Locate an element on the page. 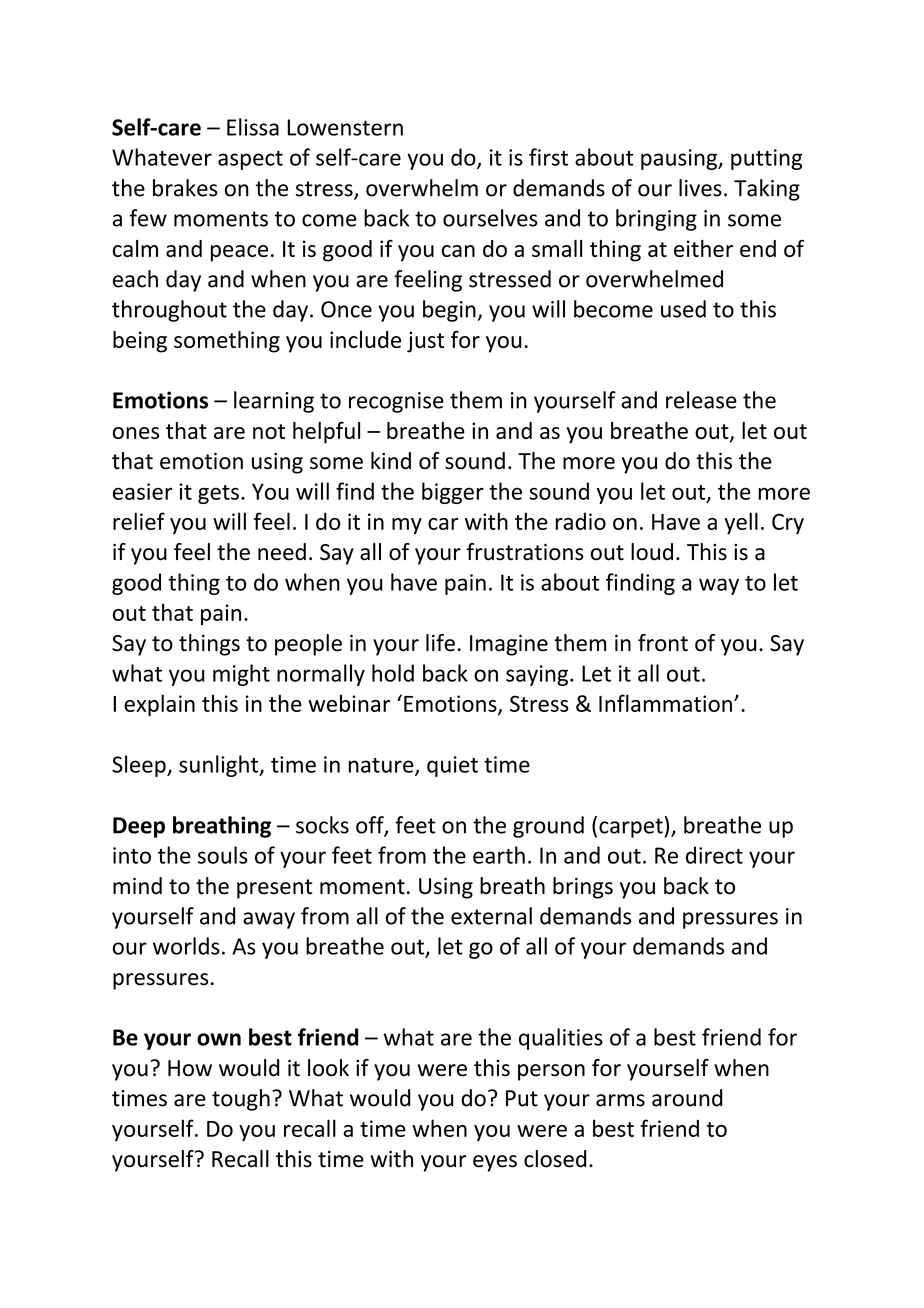  Inflammation is located at coordinates (665, 703).
